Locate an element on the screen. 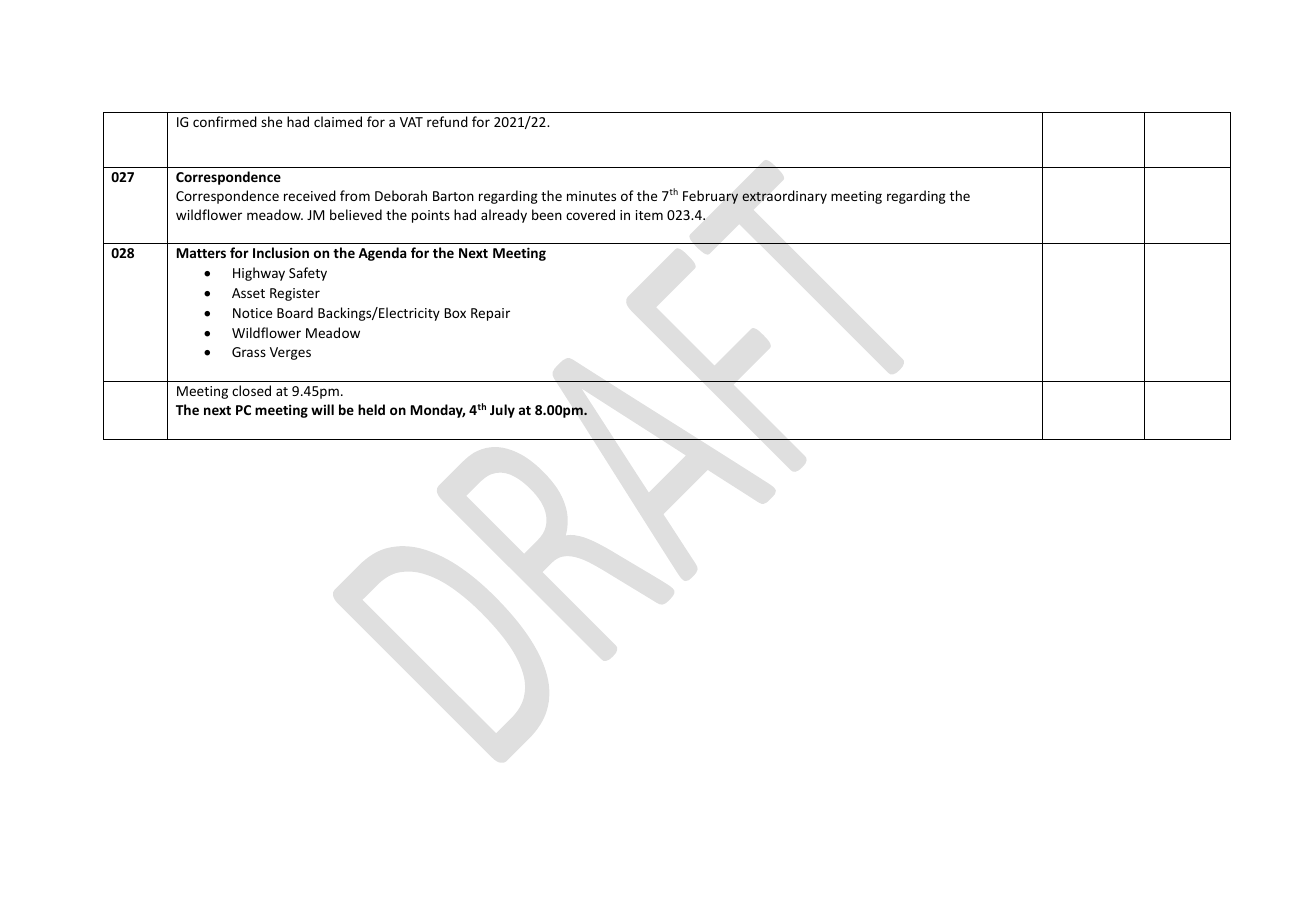  closed is located at coordinates (251, 390).
